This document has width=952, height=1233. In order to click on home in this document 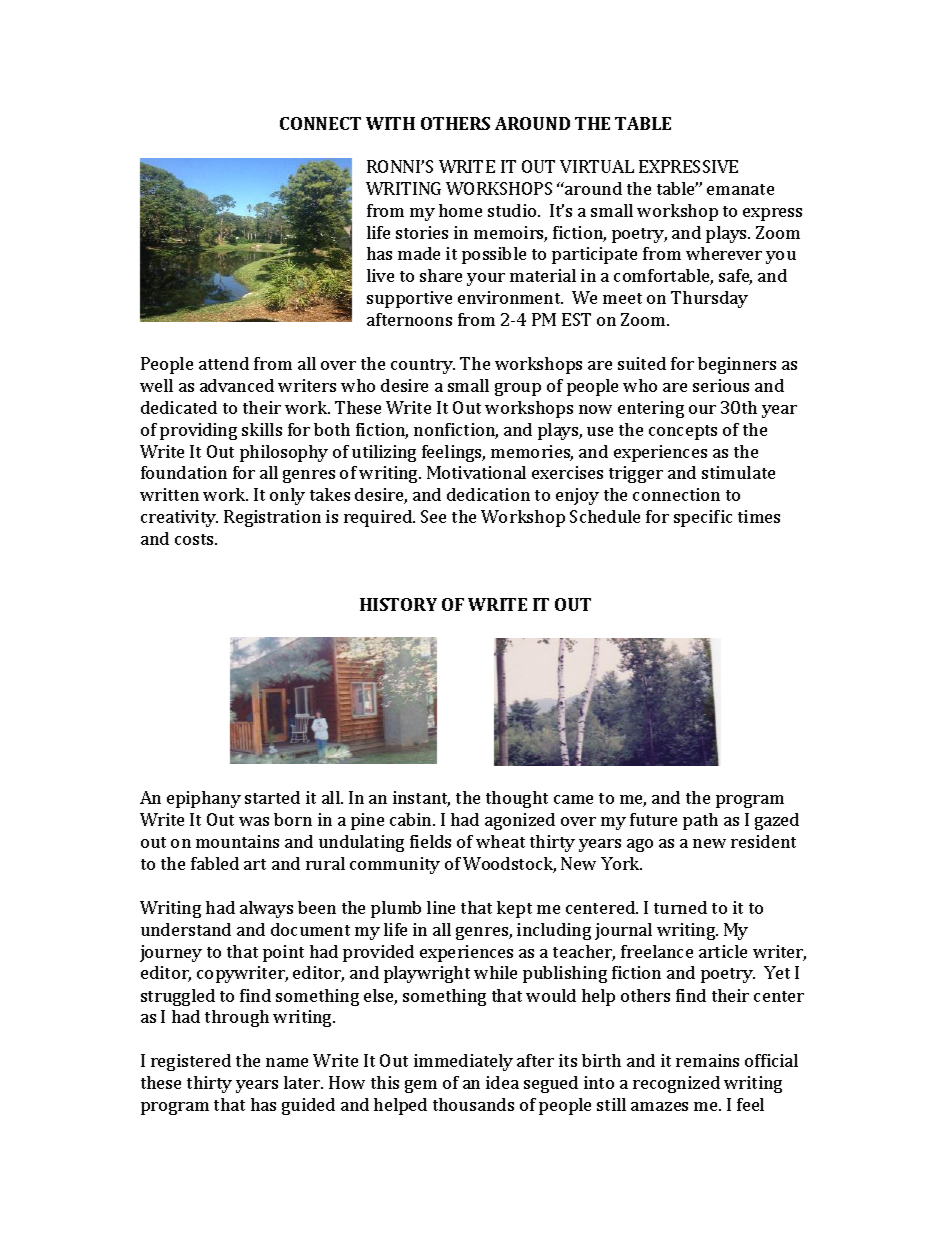, I will do `click(460, 210)`.
